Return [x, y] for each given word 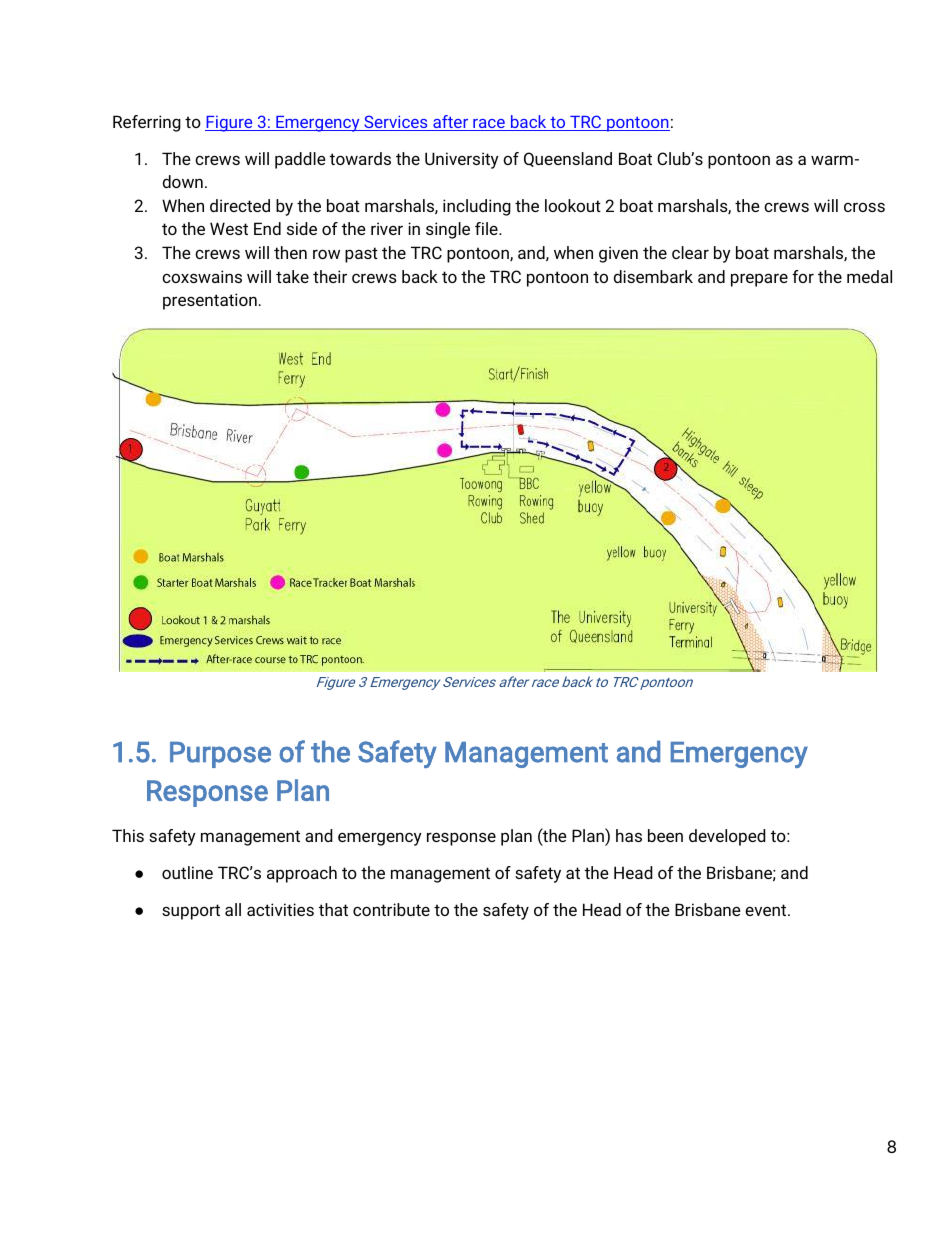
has [629, 835]
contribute [391, 909]
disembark [653, 276]
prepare [759, 280]
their [330, 276]
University [462, 160]
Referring [147, 123]
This [128, 835]
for [803, 276]
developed [727, 837]
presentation [210, 301]
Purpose [220, 755]
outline [187, 872]
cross [864, 207]
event [767, 910]
